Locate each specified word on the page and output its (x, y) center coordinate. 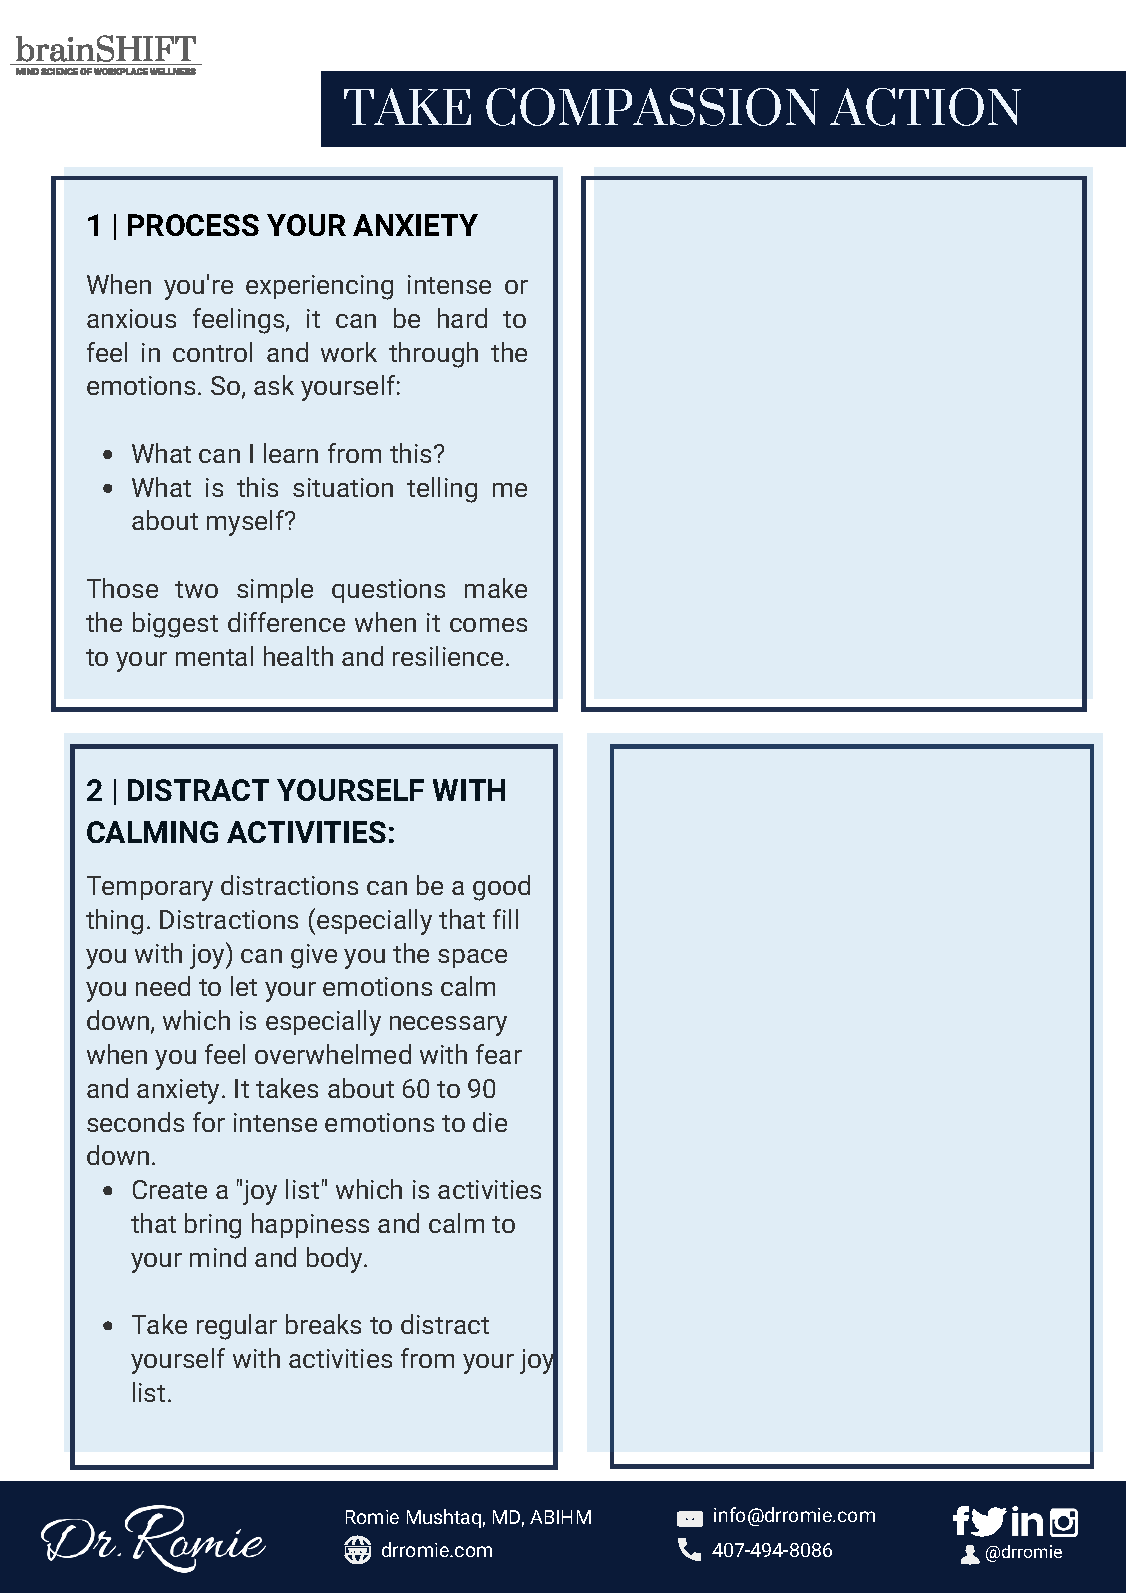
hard (462, 318)
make (496, 588)
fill (505, 919)
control (212, 352)
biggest (175, 625)
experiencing (319, 287)
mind (218, 1257)
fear (499, 1054)
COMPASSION (652, 107)
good (501, 888)
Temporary (150, 888)
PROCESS (193, 225)
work (349, 352)
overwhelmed (333, 1054)
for (209, 1122)
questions (388, 591)
